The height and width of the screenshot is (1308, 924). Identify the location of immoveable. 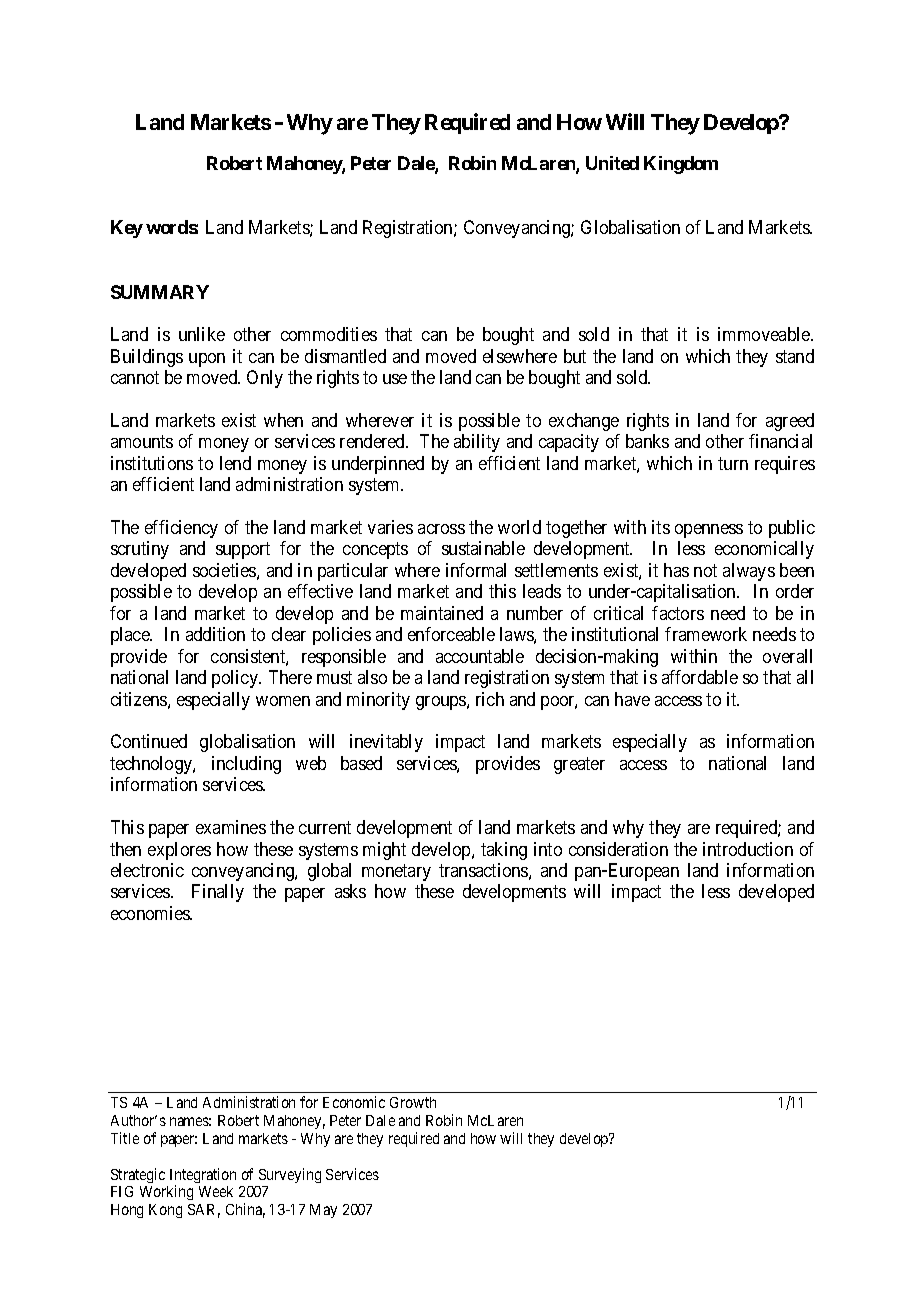
(765, 334).
